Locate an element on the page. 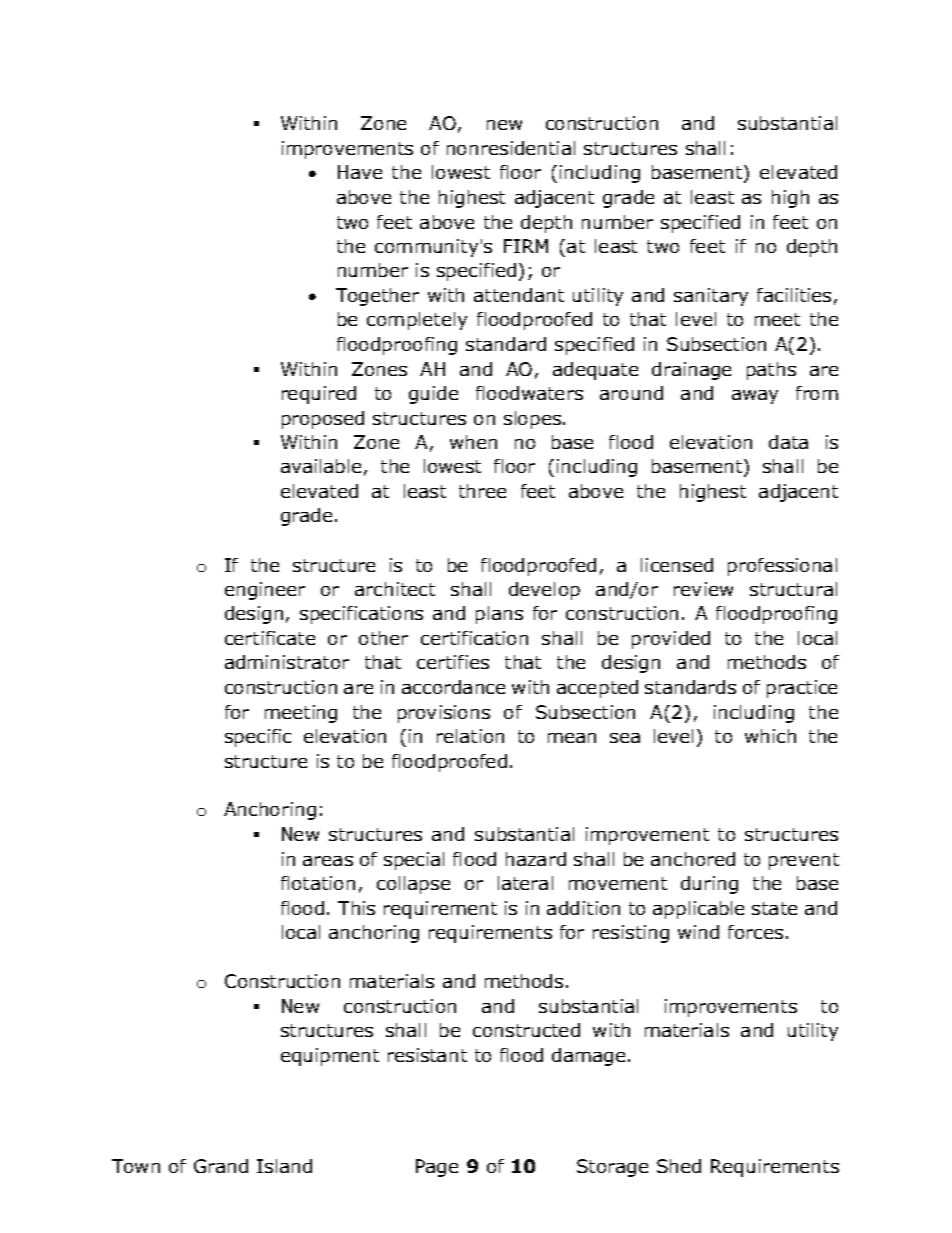  sanitary is located at coordinates (711, 297).
